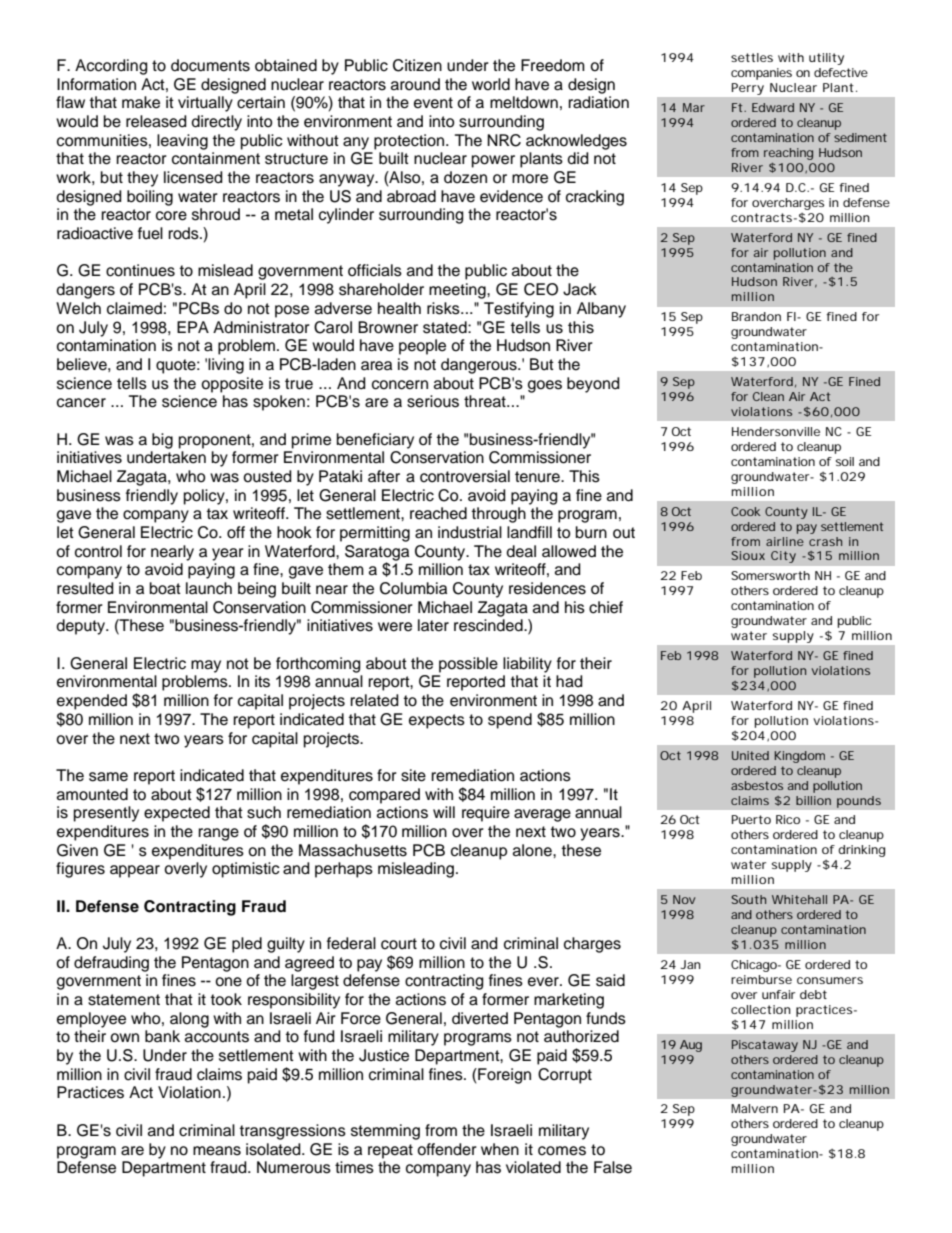 The height and width of the screenshot is (1233, 952). What do you see at coordinates (491, 84) in the screenshot?
I see `world` at bounding box center [491, 84].
